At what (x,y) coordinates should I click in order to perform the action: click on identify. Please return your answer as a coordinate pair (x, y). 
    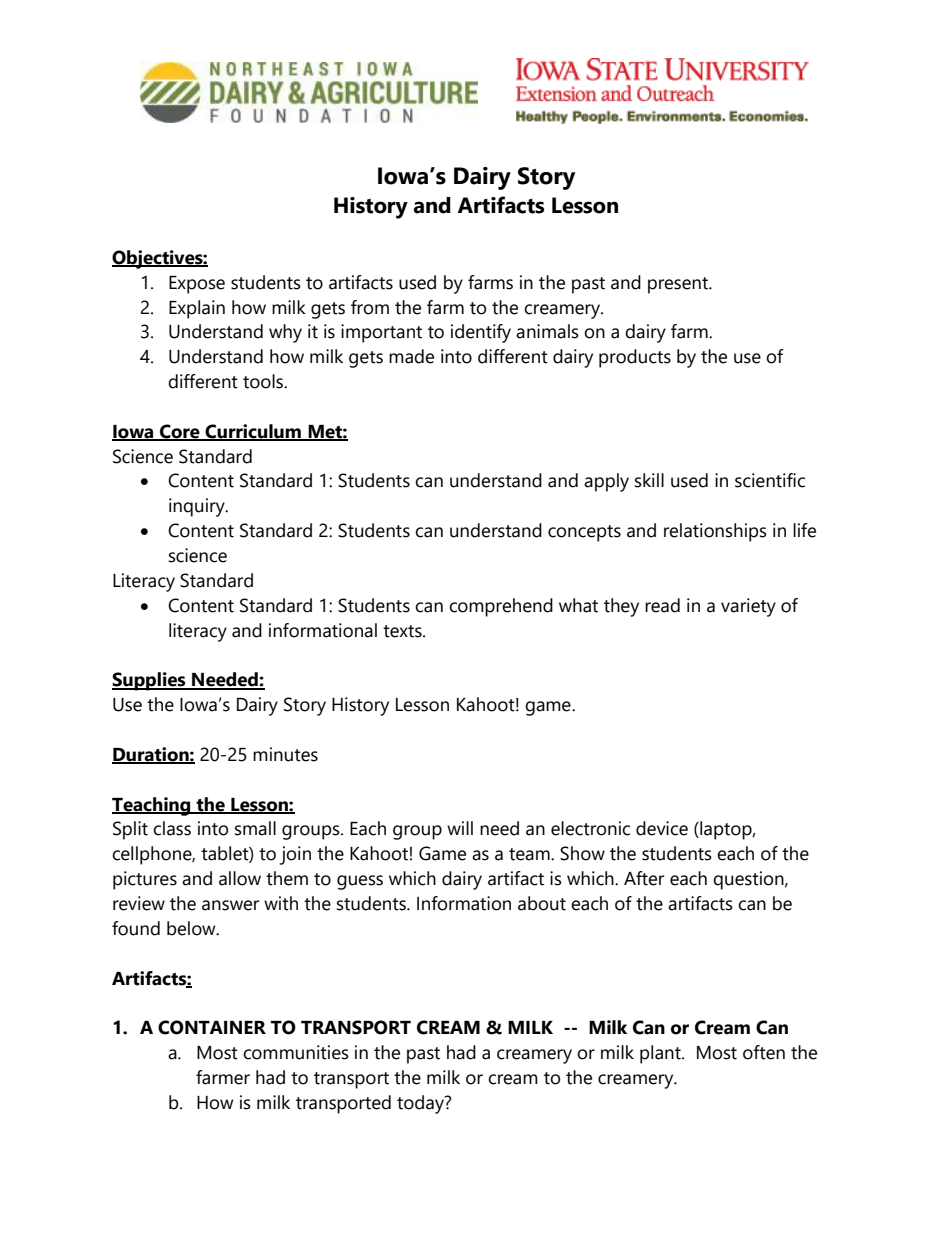
    Looking at the image, I should click on (481, 333).
